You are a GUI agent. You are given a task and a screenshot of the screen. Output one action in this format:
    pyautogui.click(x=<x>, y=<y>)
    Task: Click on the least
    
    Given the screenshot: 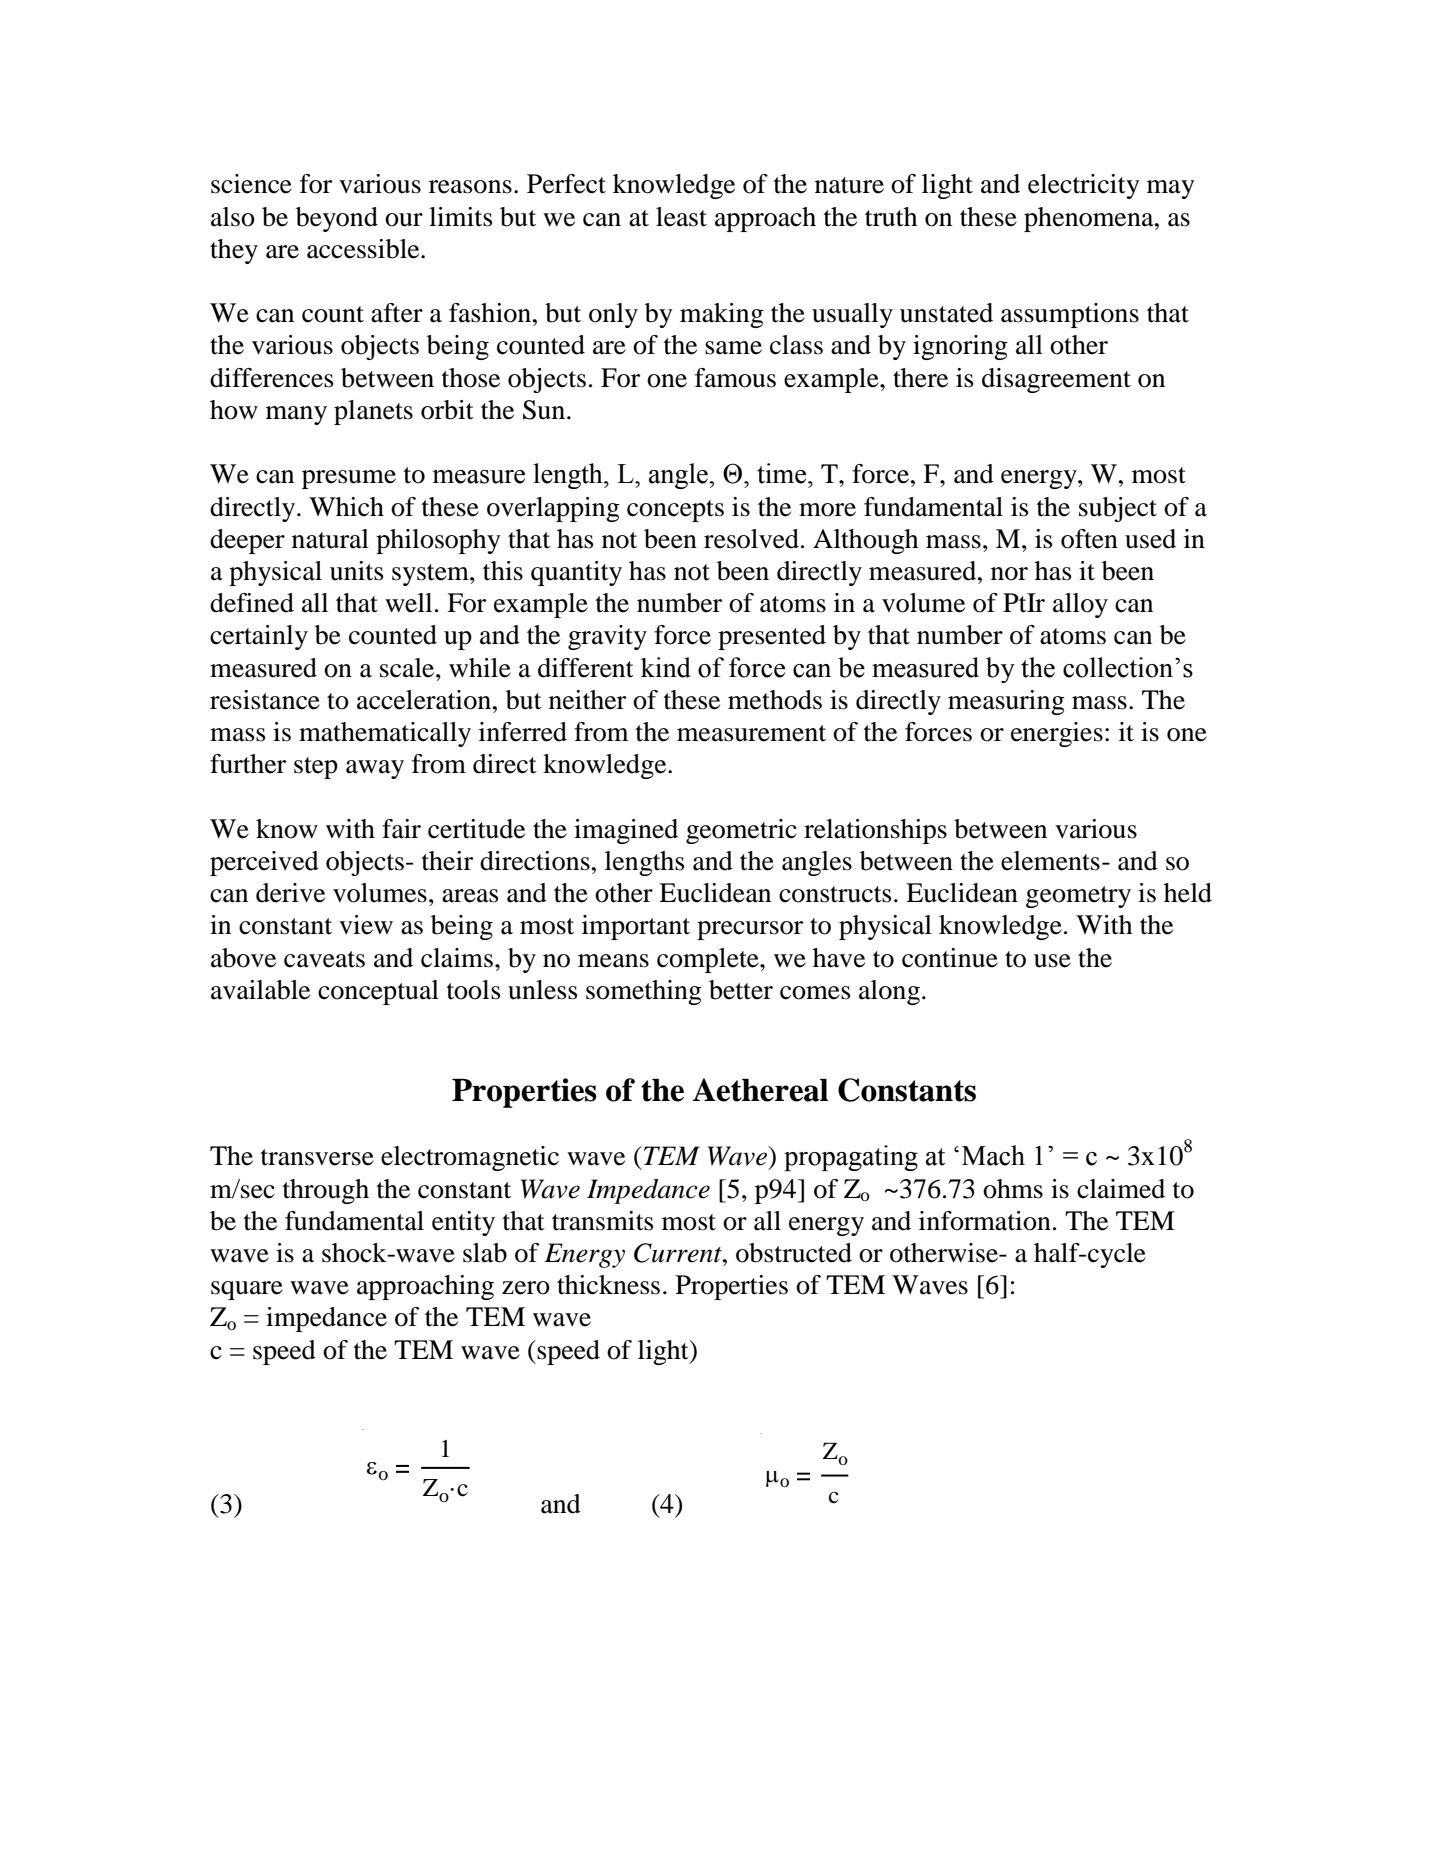 What is the action you would take?
    pyautogui.click(x=681, y=217)
